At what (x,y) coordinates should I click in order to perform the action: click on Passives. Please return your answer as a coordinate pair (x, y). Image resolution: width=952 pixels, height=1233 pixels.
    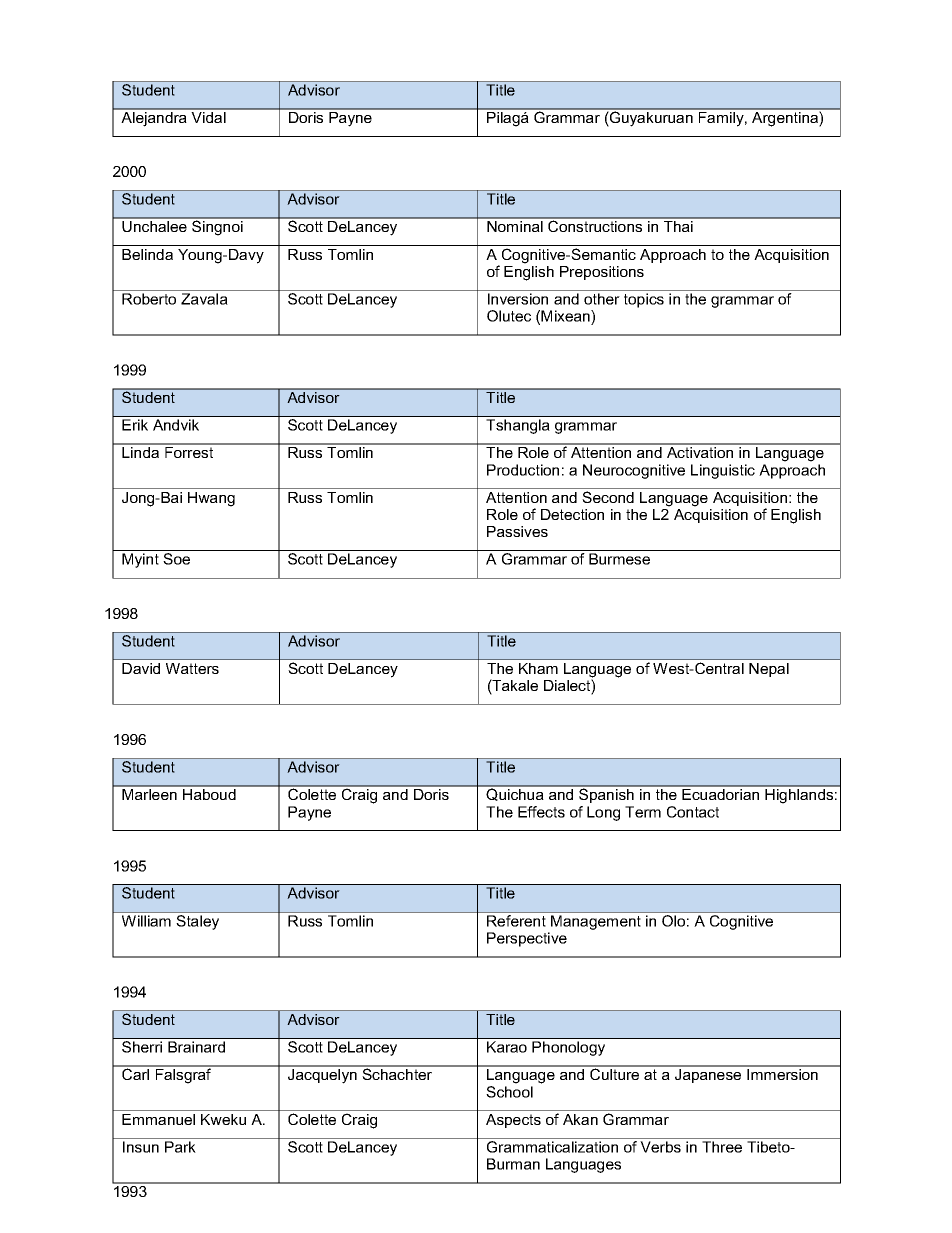
    Looking at the image, I should click on (517, 531).
